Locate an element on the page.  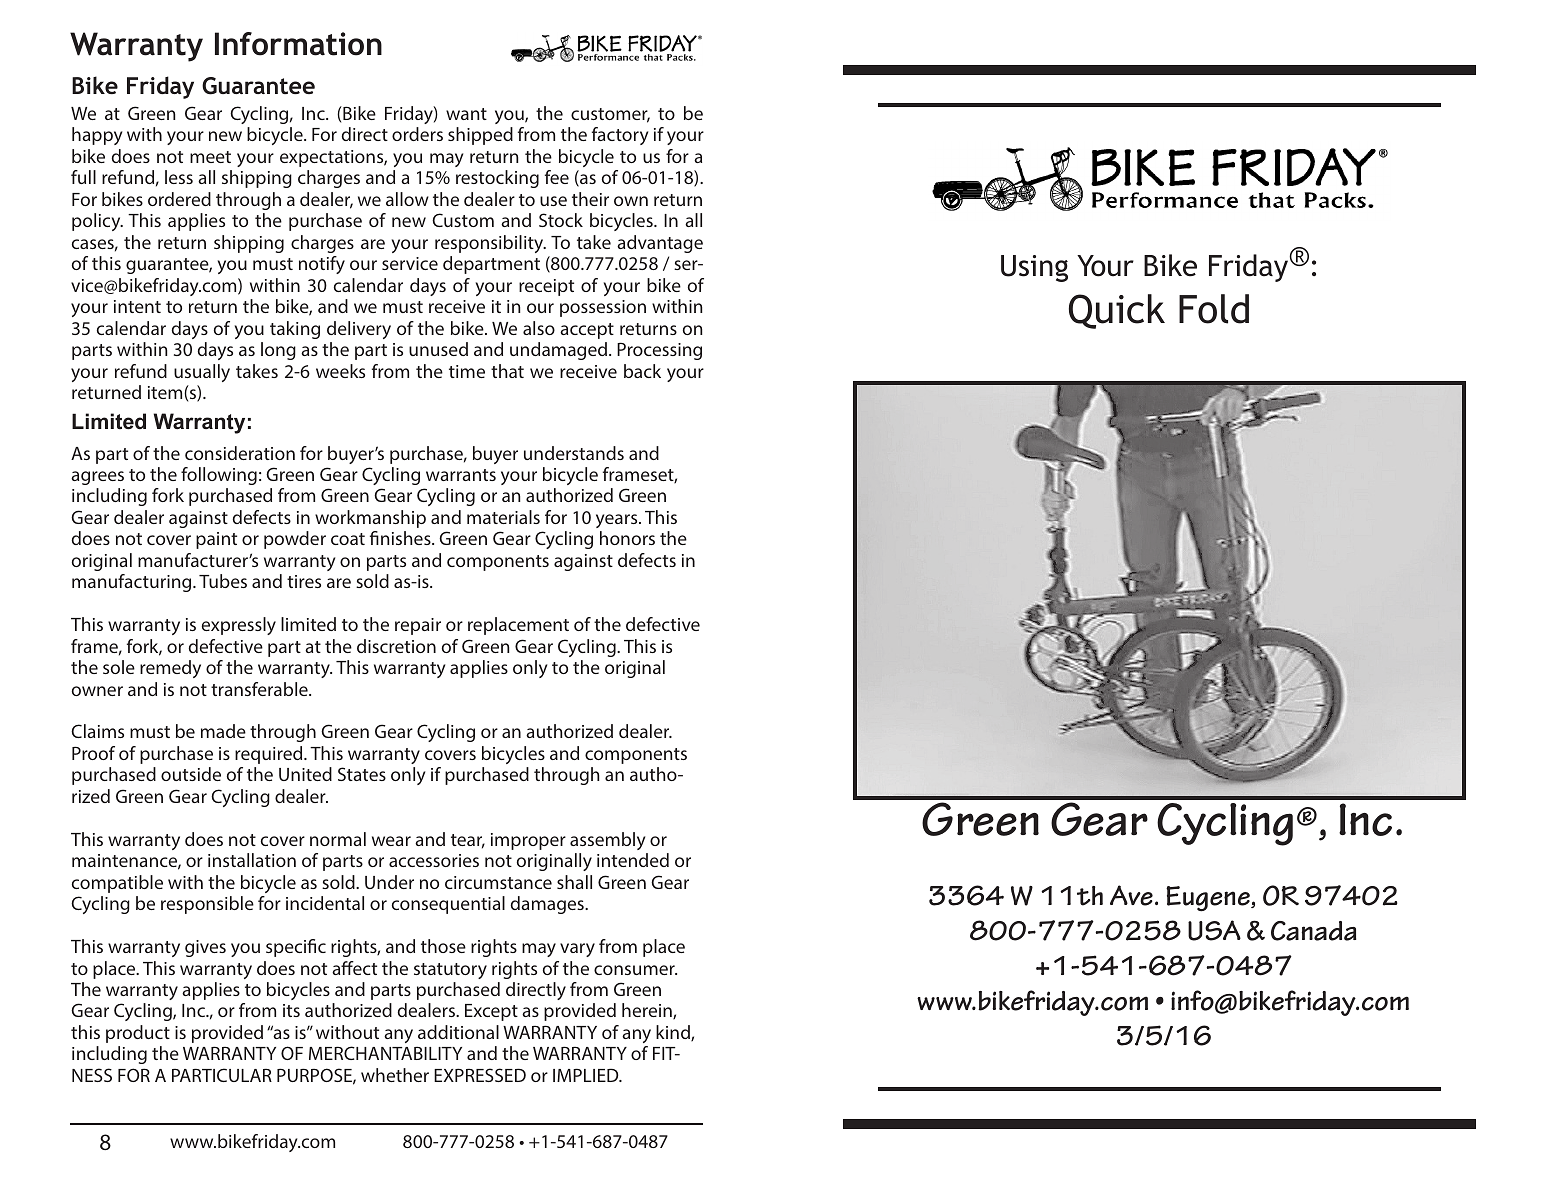
years is located at coordinates (618, 521).
